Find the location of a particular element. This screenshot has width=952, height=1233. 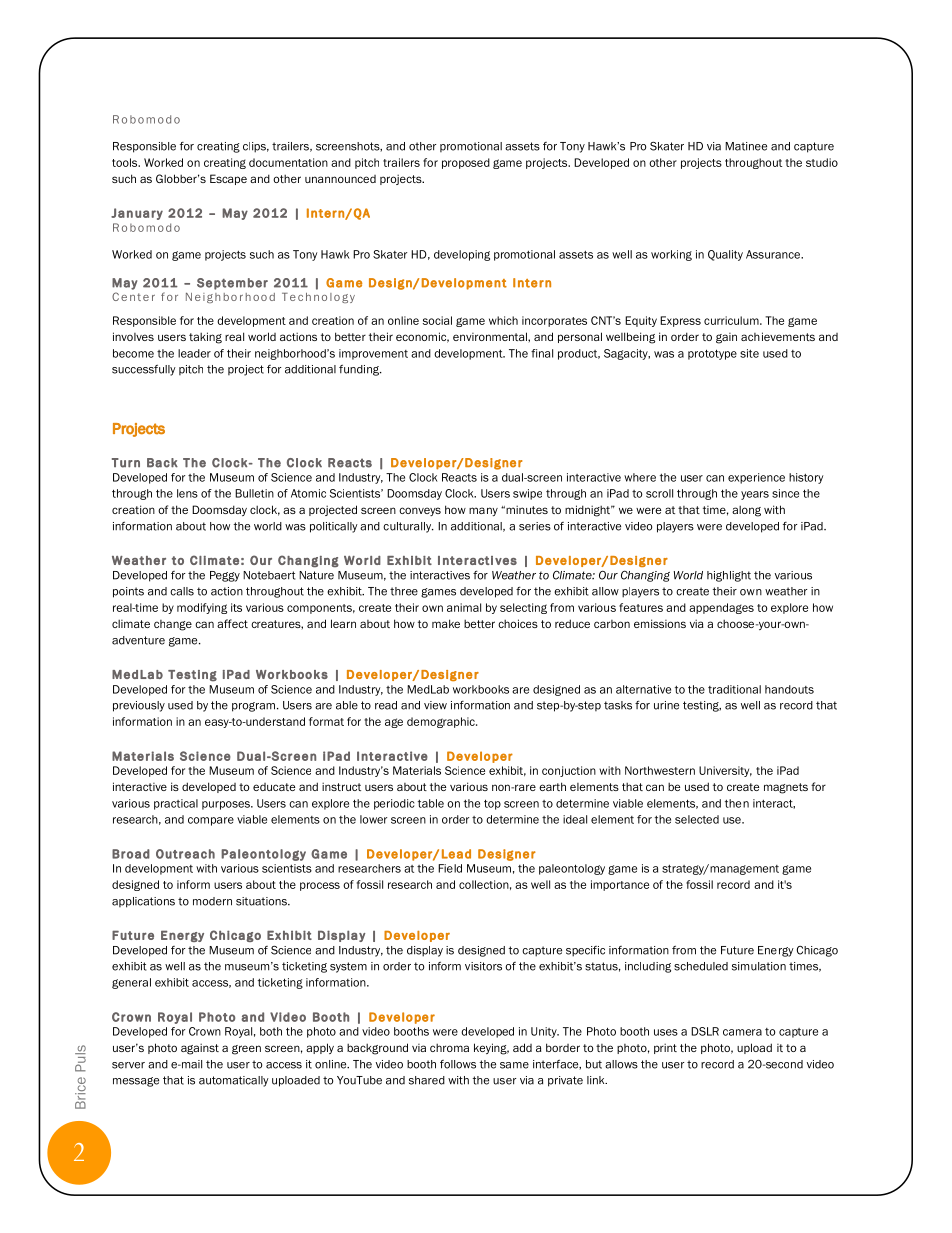

Escape is located at coordinates (228, 179).
